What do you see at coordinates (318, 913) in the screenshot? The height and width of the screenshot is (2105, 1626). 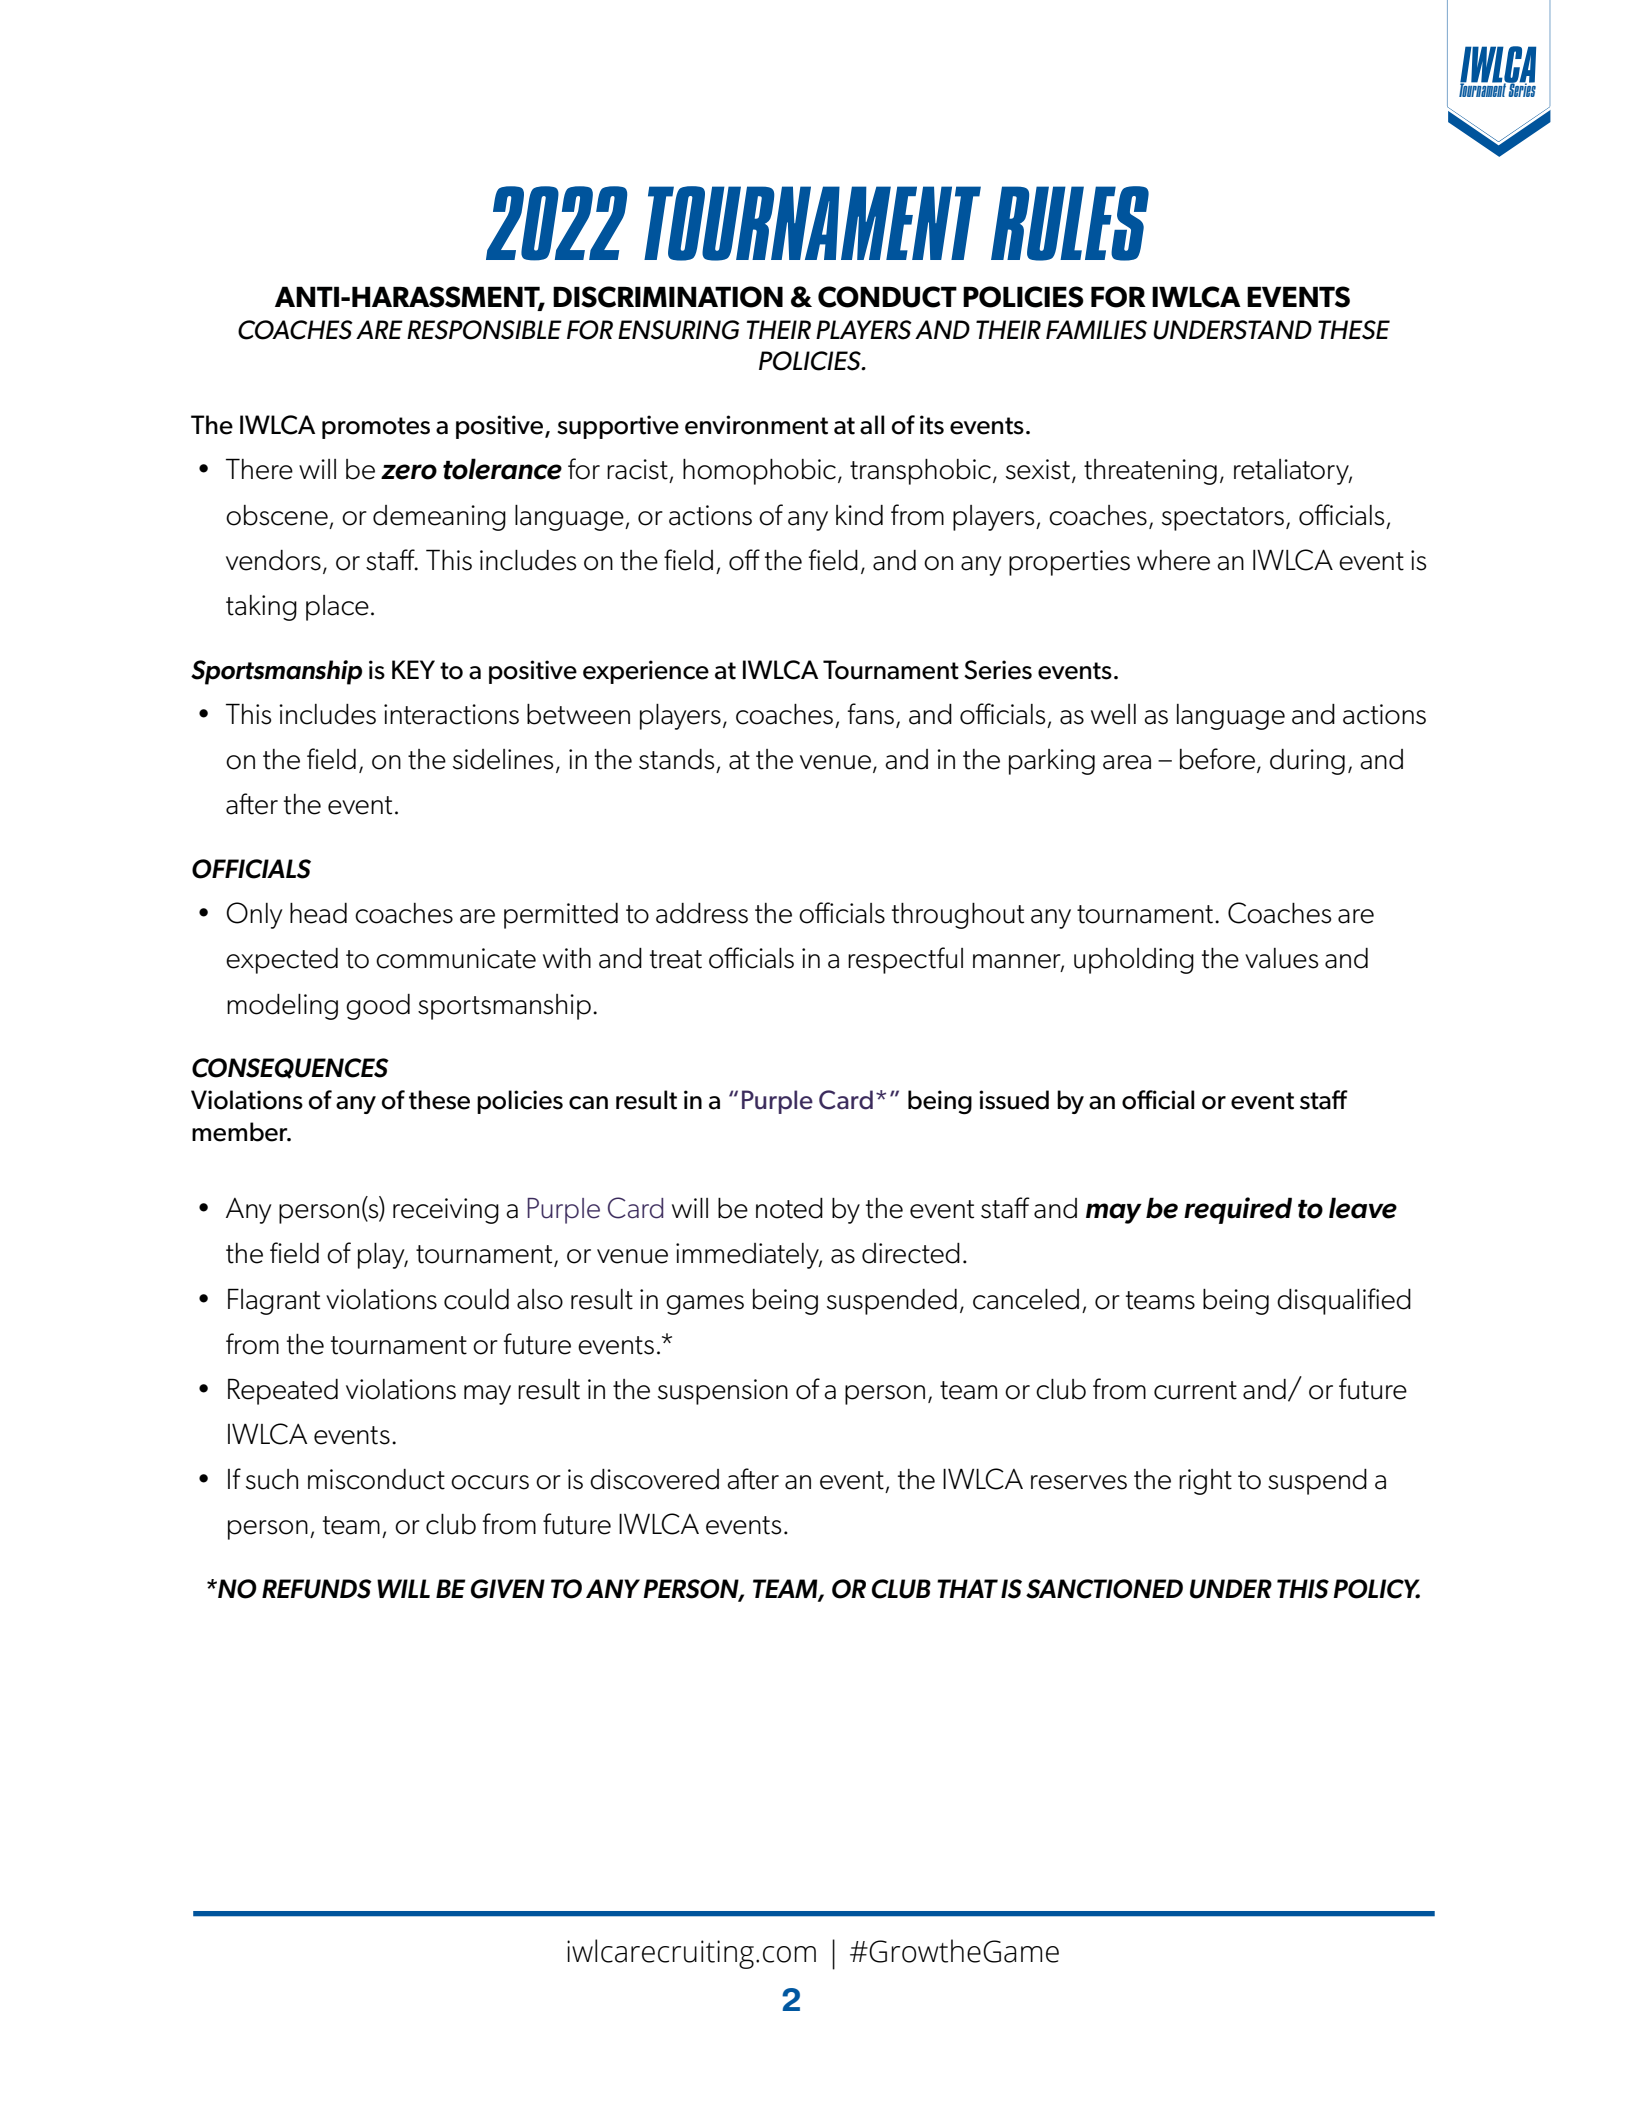 I see `head` at bounding box center [318, 913].
